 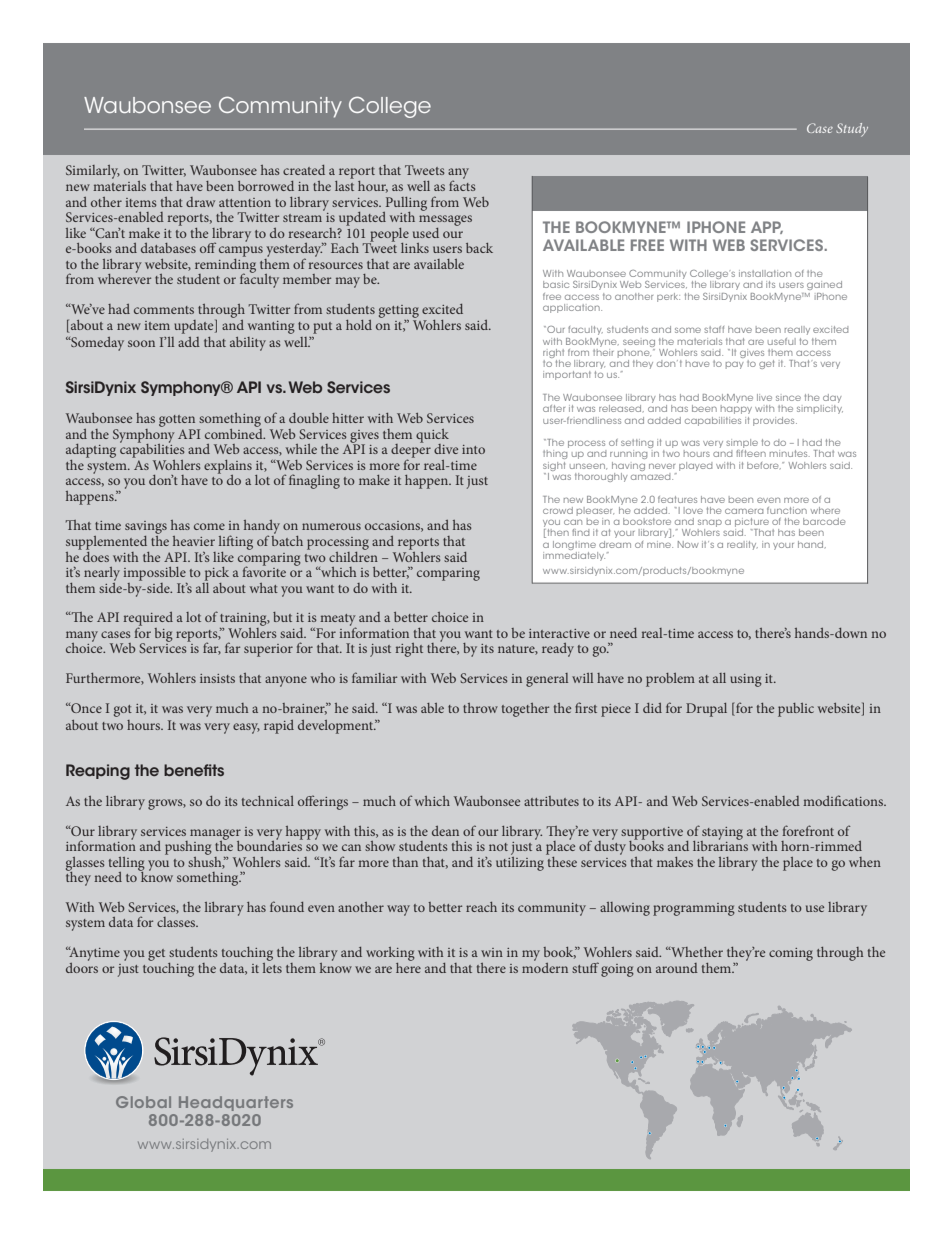 I want to click on using, so click(x=746, y=680).
